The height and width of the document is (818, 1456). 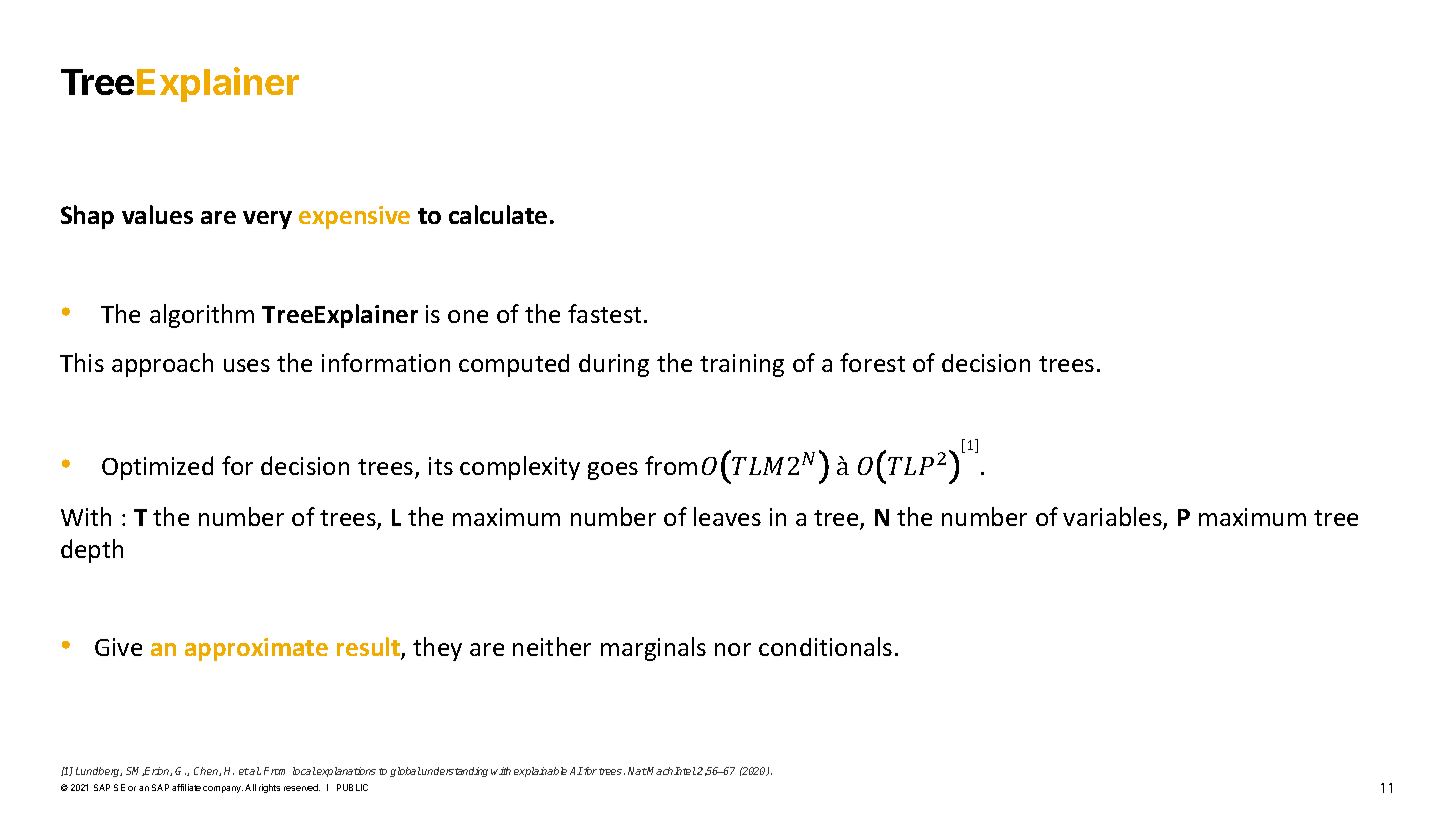 I want to click on Optimized, so click(x=157, y=468).
